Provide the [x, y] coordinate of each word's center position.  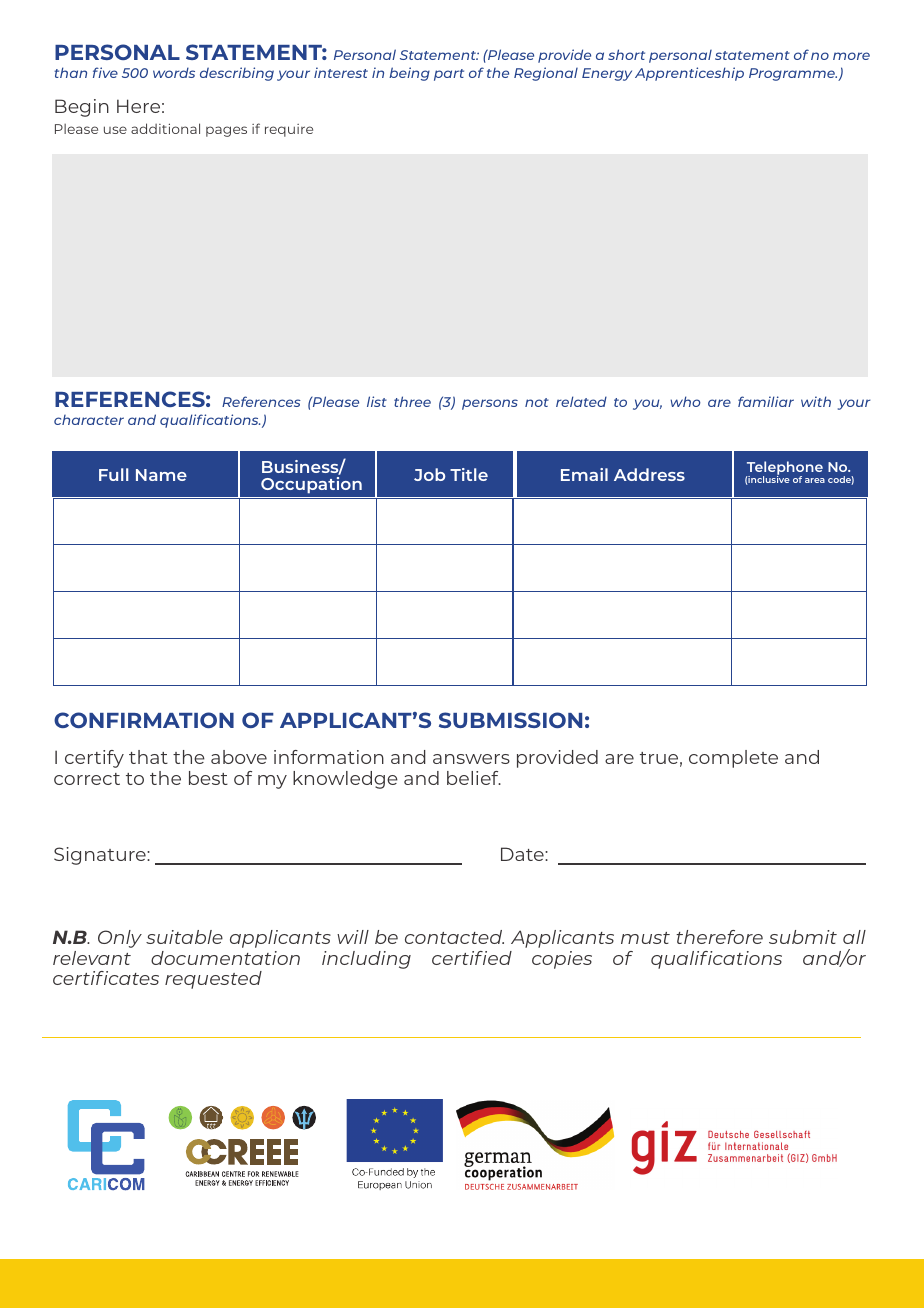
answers [471, 759]
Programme [793, 74]
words [174, 72]
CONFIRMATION [144, 720]
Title [469, 474]
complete [733, 759]
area [815, 480]
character [89, 420]
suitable [184, 937]
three [412, 401]
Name [161, 475]
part [449, 75]
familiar [766, 401]
